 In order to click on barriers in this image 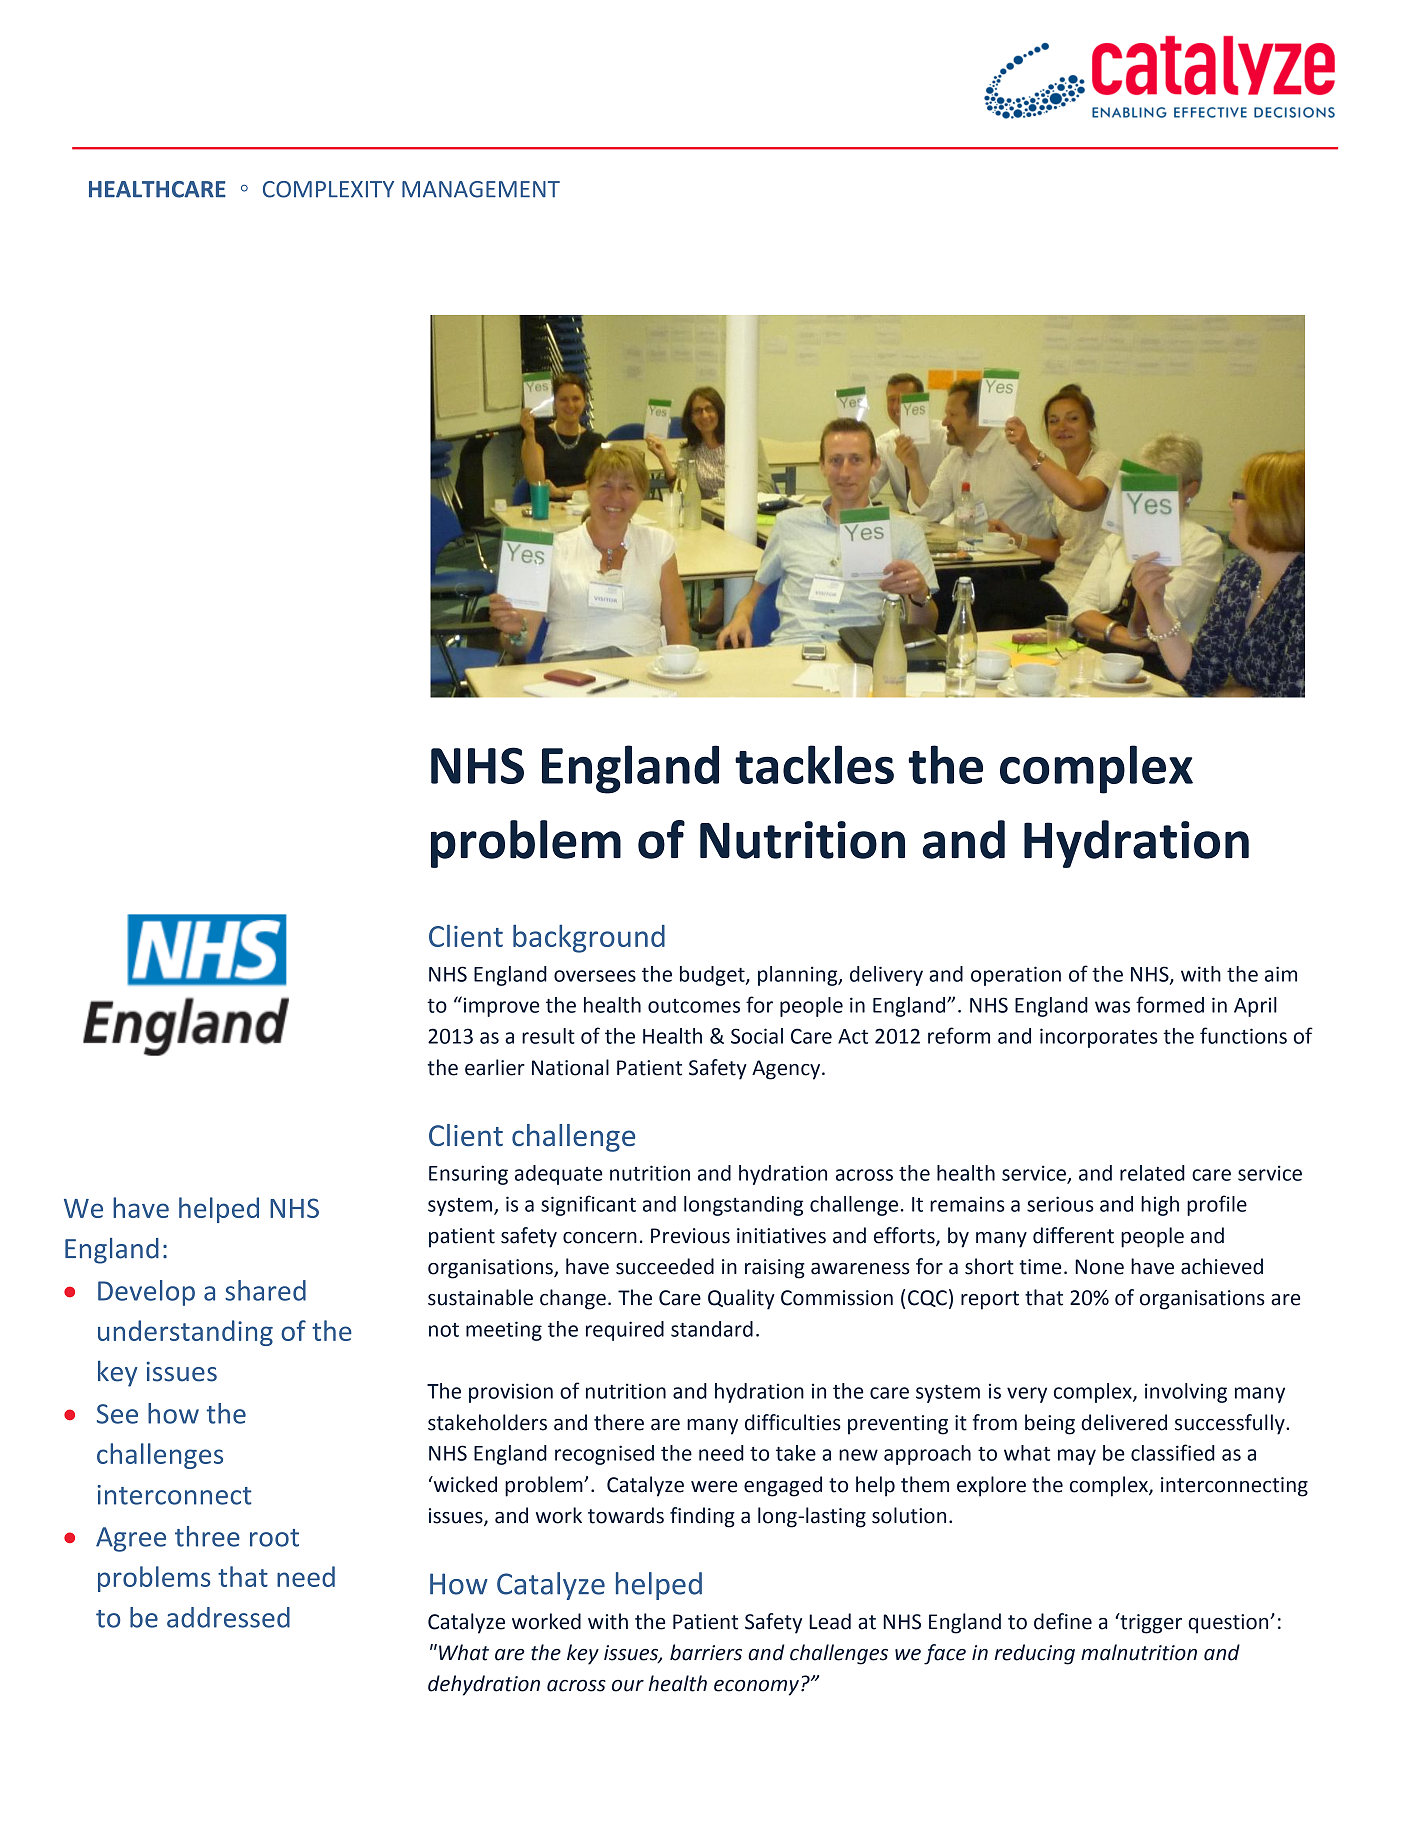, I will do `click(706, 1652)`.
